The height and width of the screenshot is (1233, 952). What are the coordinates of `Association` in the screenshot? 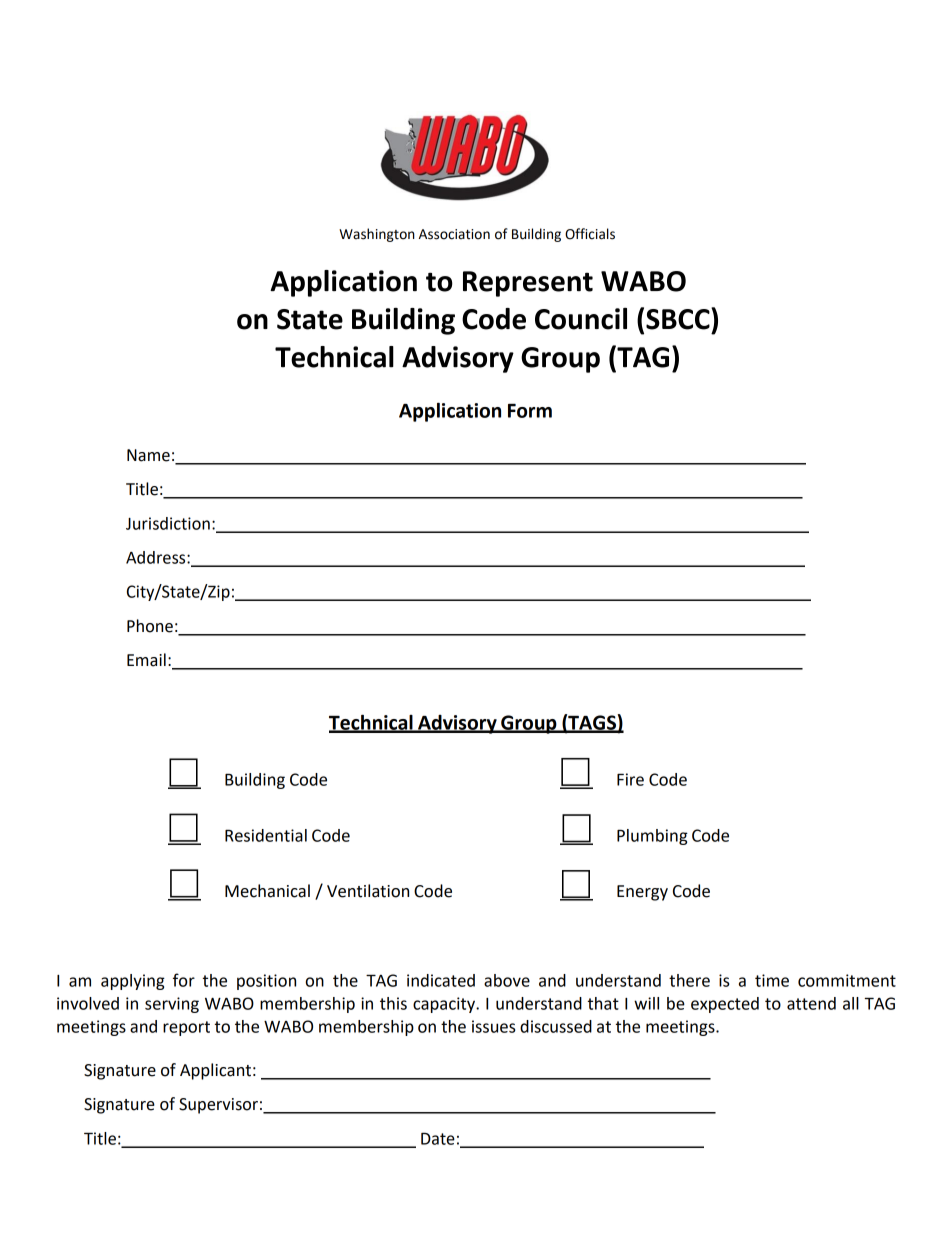 It's located at (454, 234).
